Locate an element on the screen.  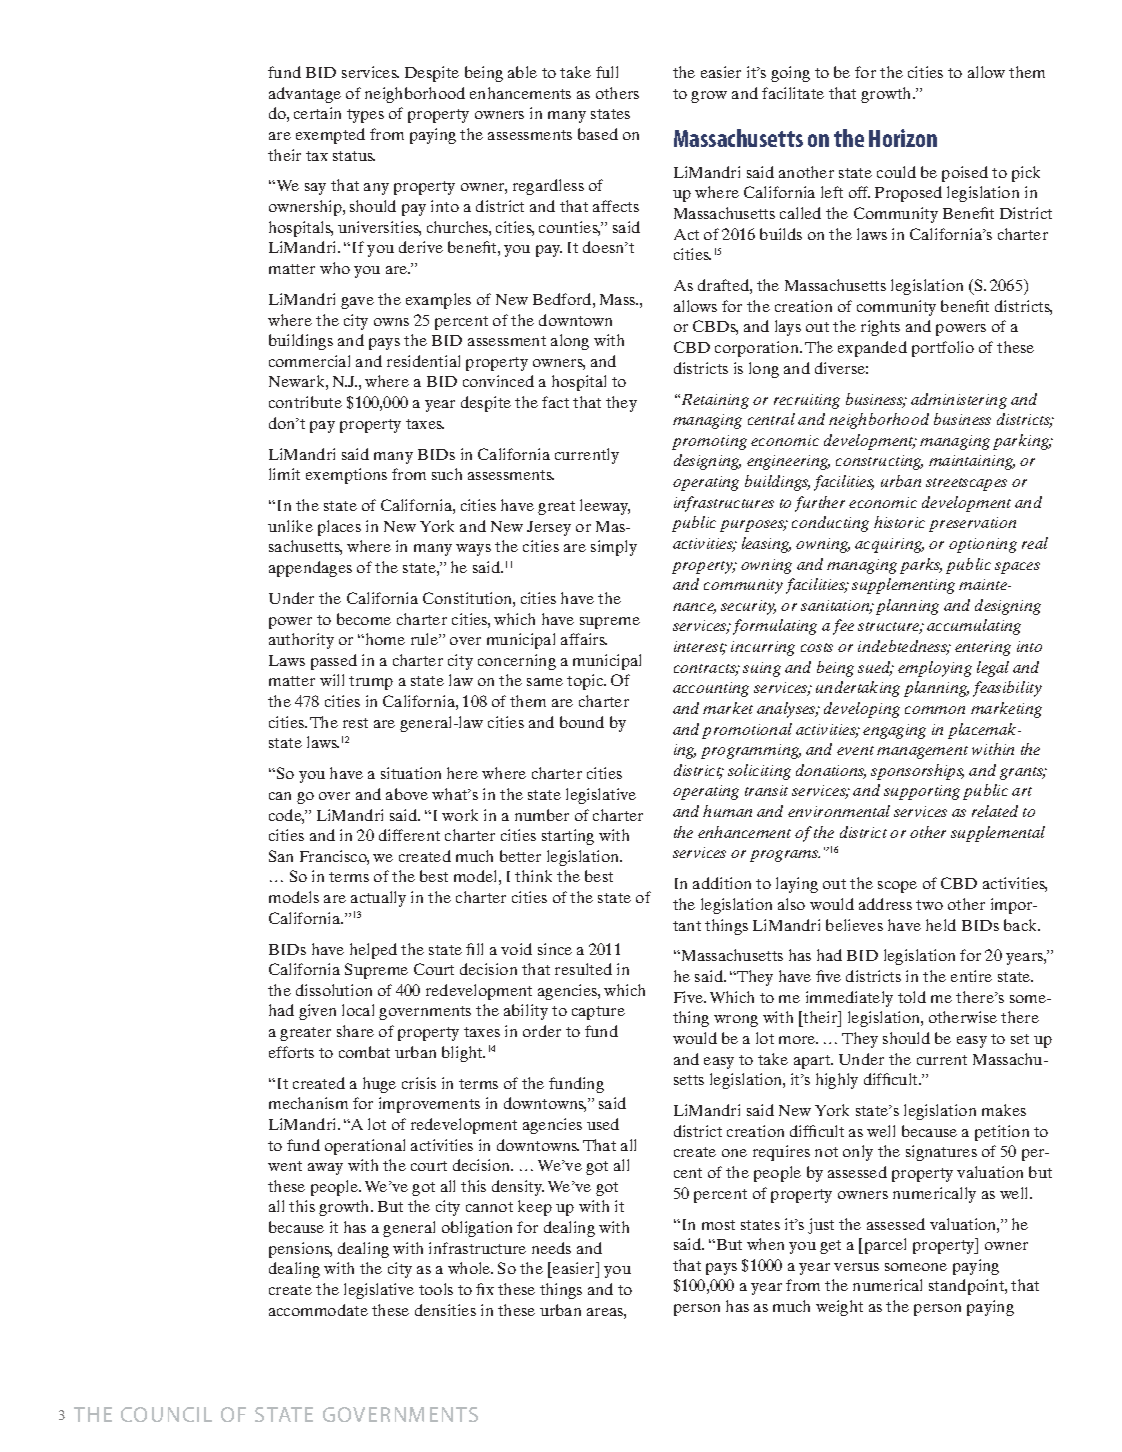
accommodate is located at coordinates (318, 1310).
